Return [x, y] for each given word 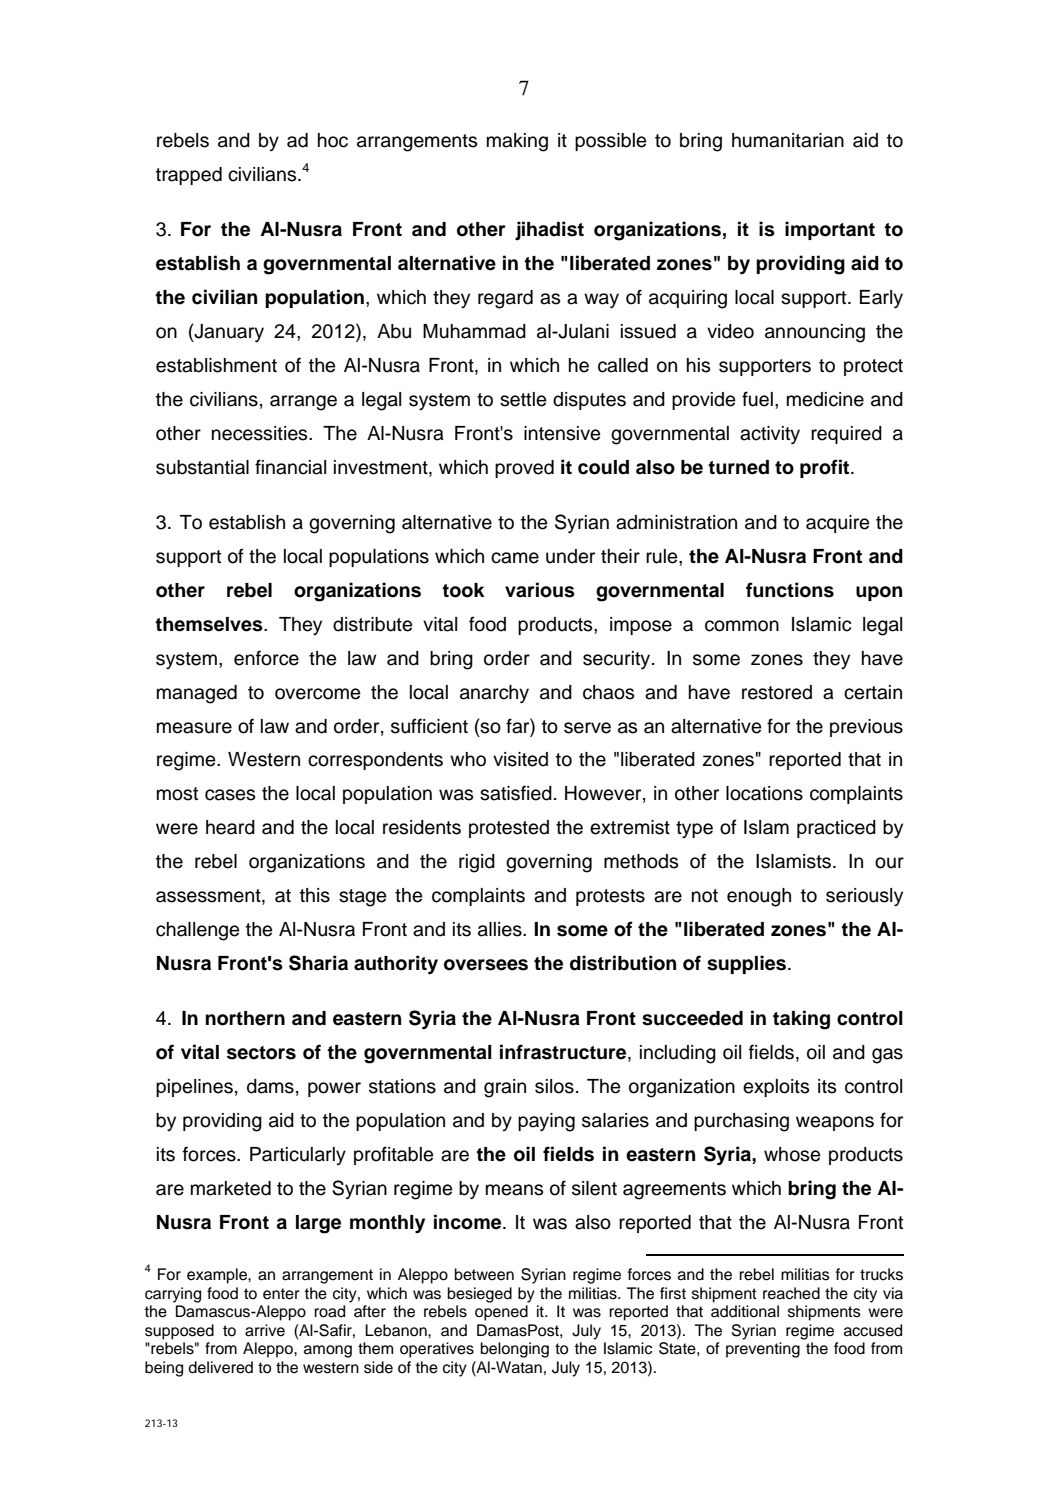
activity [770, 435]
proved [524, 469]
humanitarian [788, 140]
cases [230, 795]
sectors [261, 1053]
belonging [515, 1350]
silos [554, 1086]
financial [290, 467]
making [517, 142]
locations [764, 793]
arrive [265, 1330]
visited [520, 759]
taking [801, 1020]
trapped [189, 176]
